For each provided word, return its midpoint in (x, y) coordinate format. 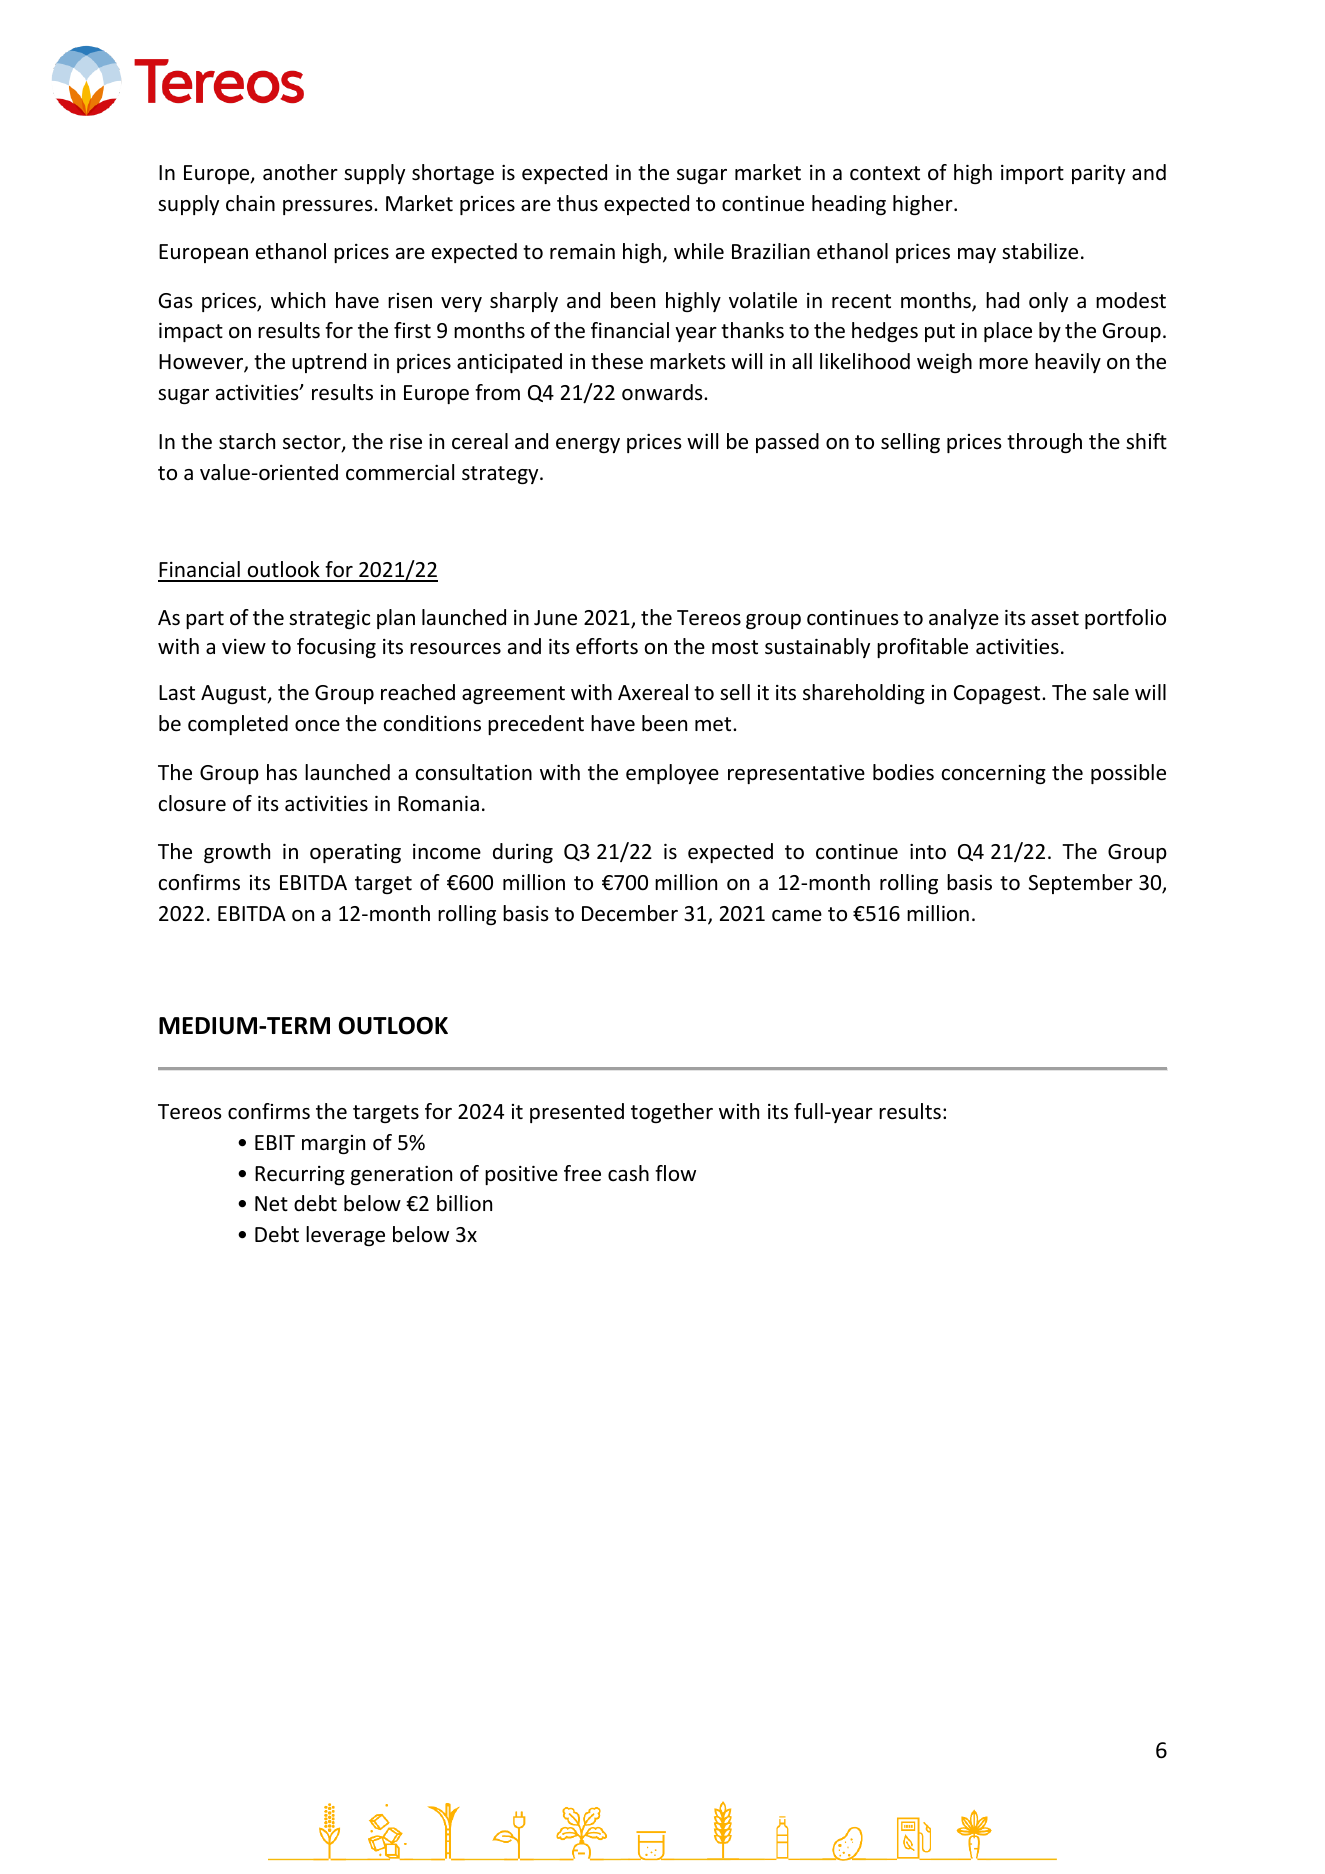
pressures (329, 207)
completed (238, 725)
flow (675, 1173)
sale (1111, 692)
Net (271, 1204)
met (714, 724)
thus (577, 203)
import (1032, 174)
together (672, 1113)
